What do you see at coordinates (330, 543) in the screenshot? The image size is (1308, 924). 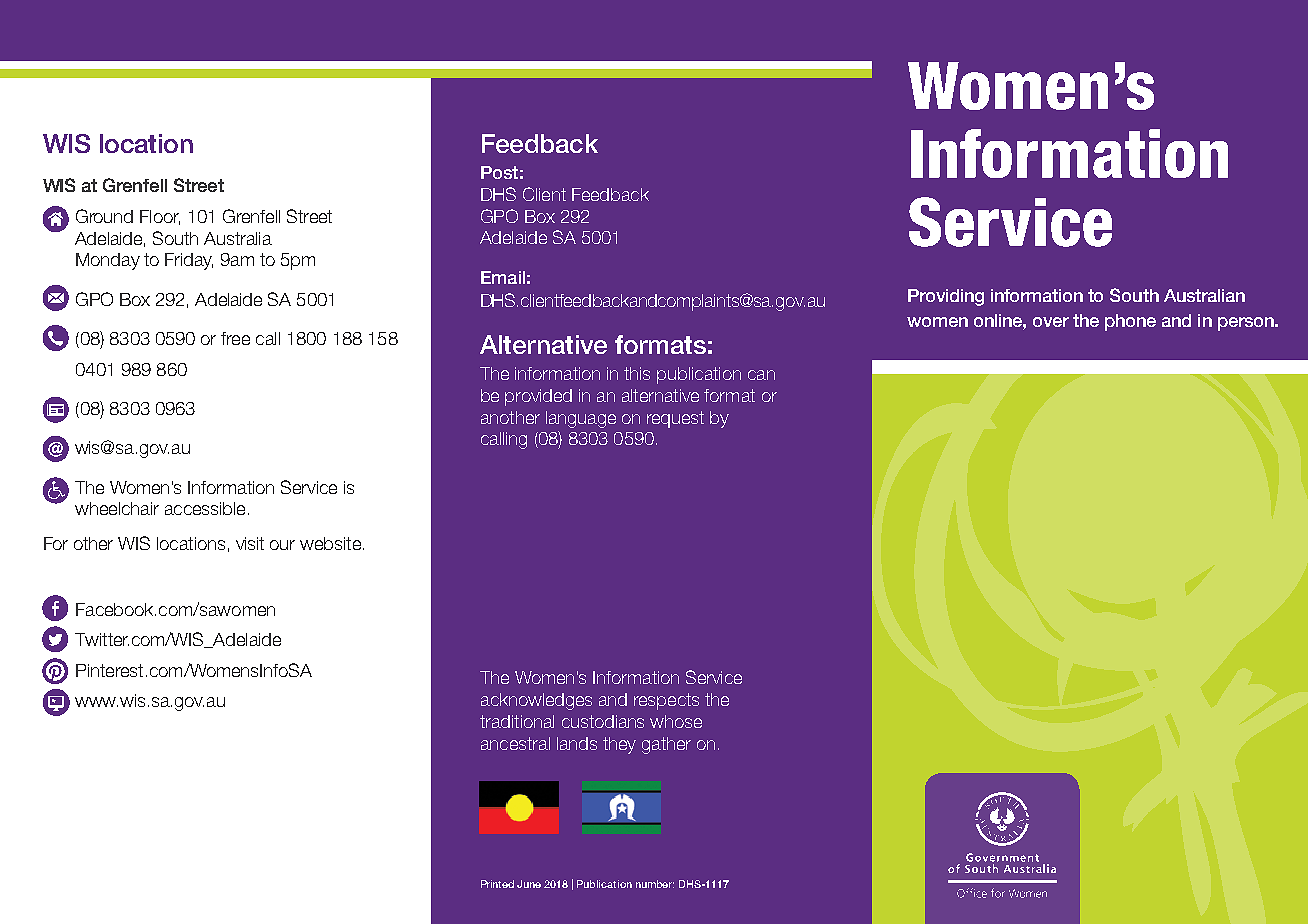 I see `website` at bounding box center [330, 543].
